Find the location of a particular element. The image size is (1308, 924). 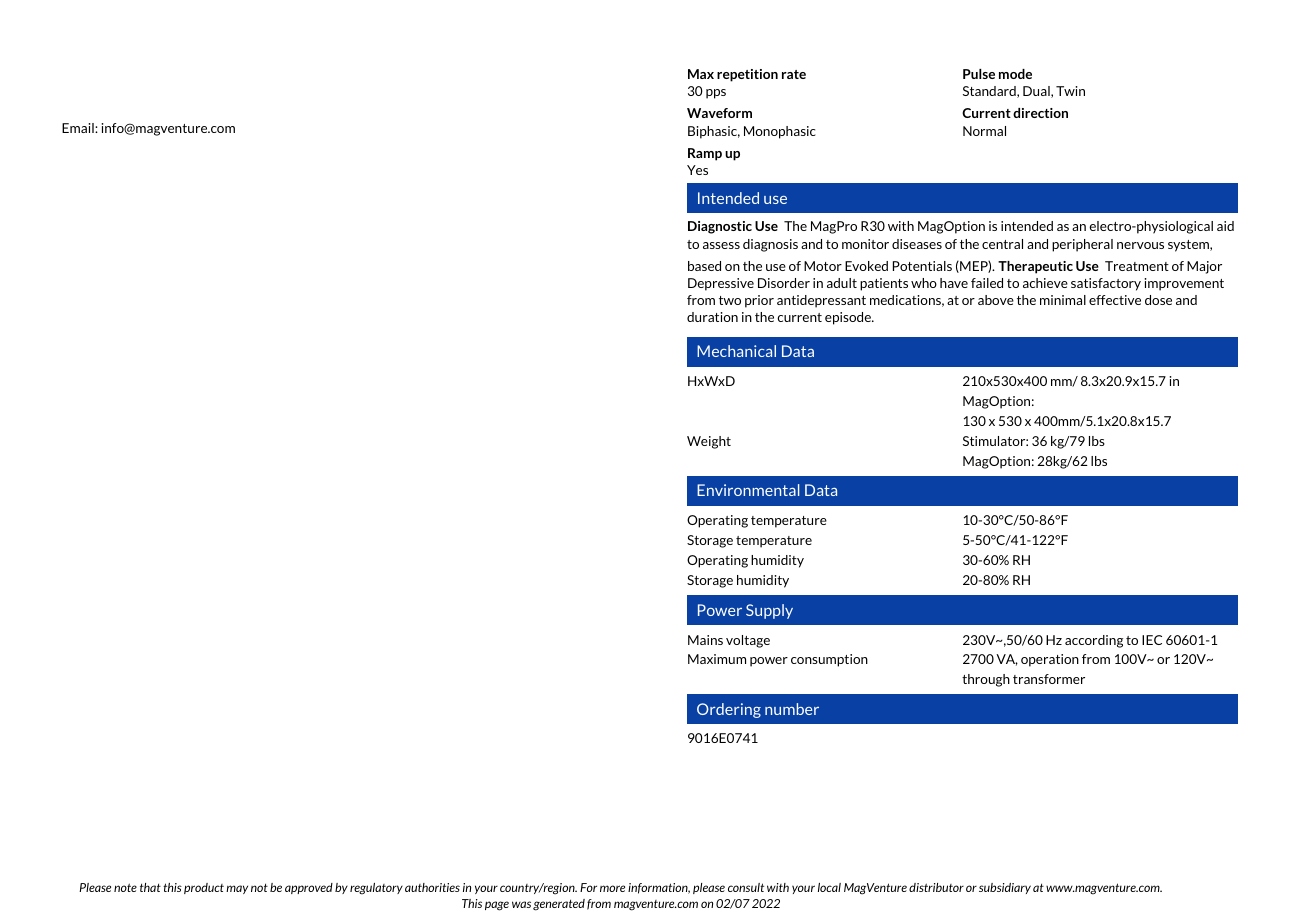

product is located at coordinates (204, 888).
